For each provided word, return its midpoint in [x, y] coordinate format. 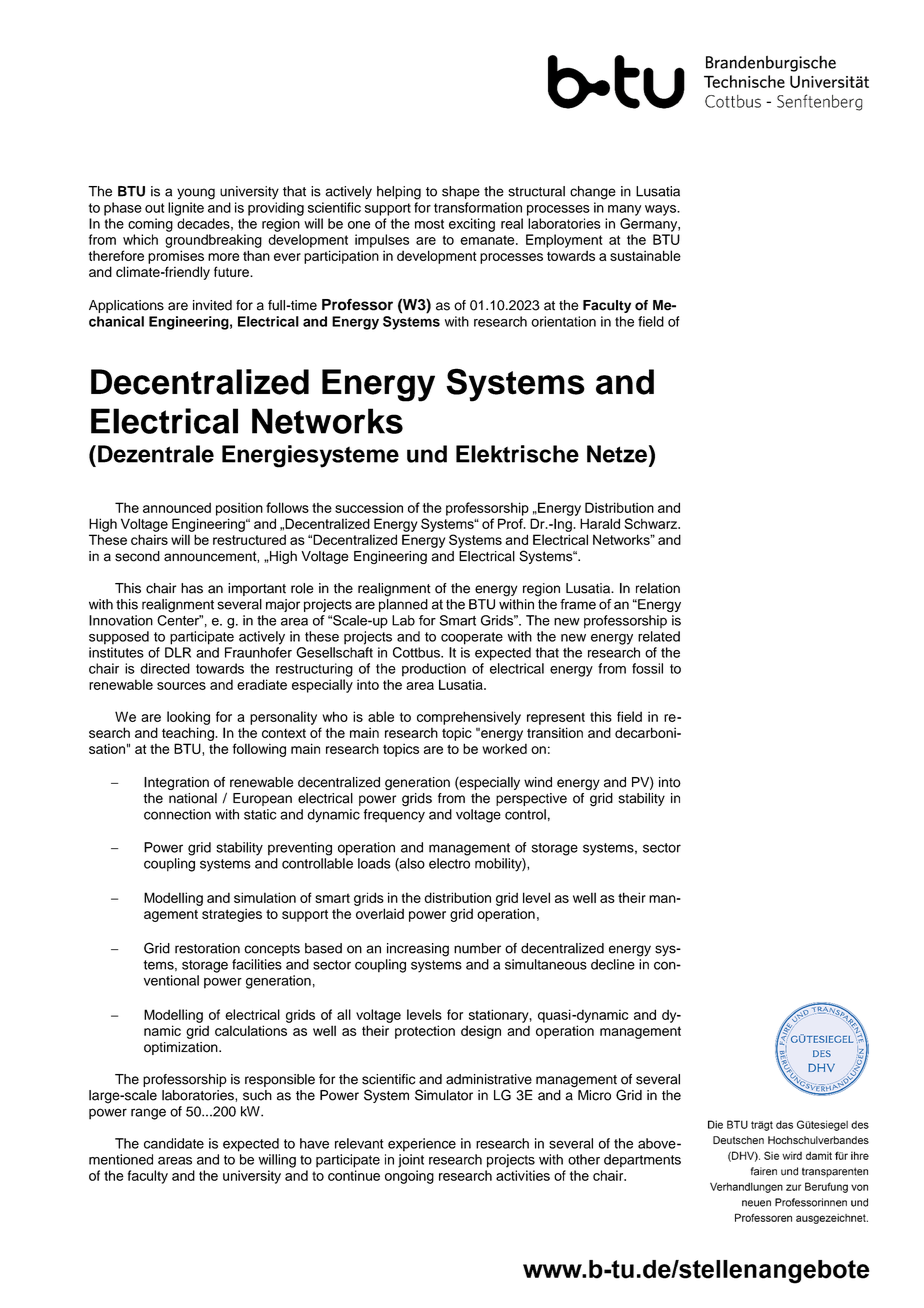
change [593, 193]
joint [411, 1161]
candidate [174, 1143]
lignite [186, 209]
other [584, 1159]
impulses [382, 241]
